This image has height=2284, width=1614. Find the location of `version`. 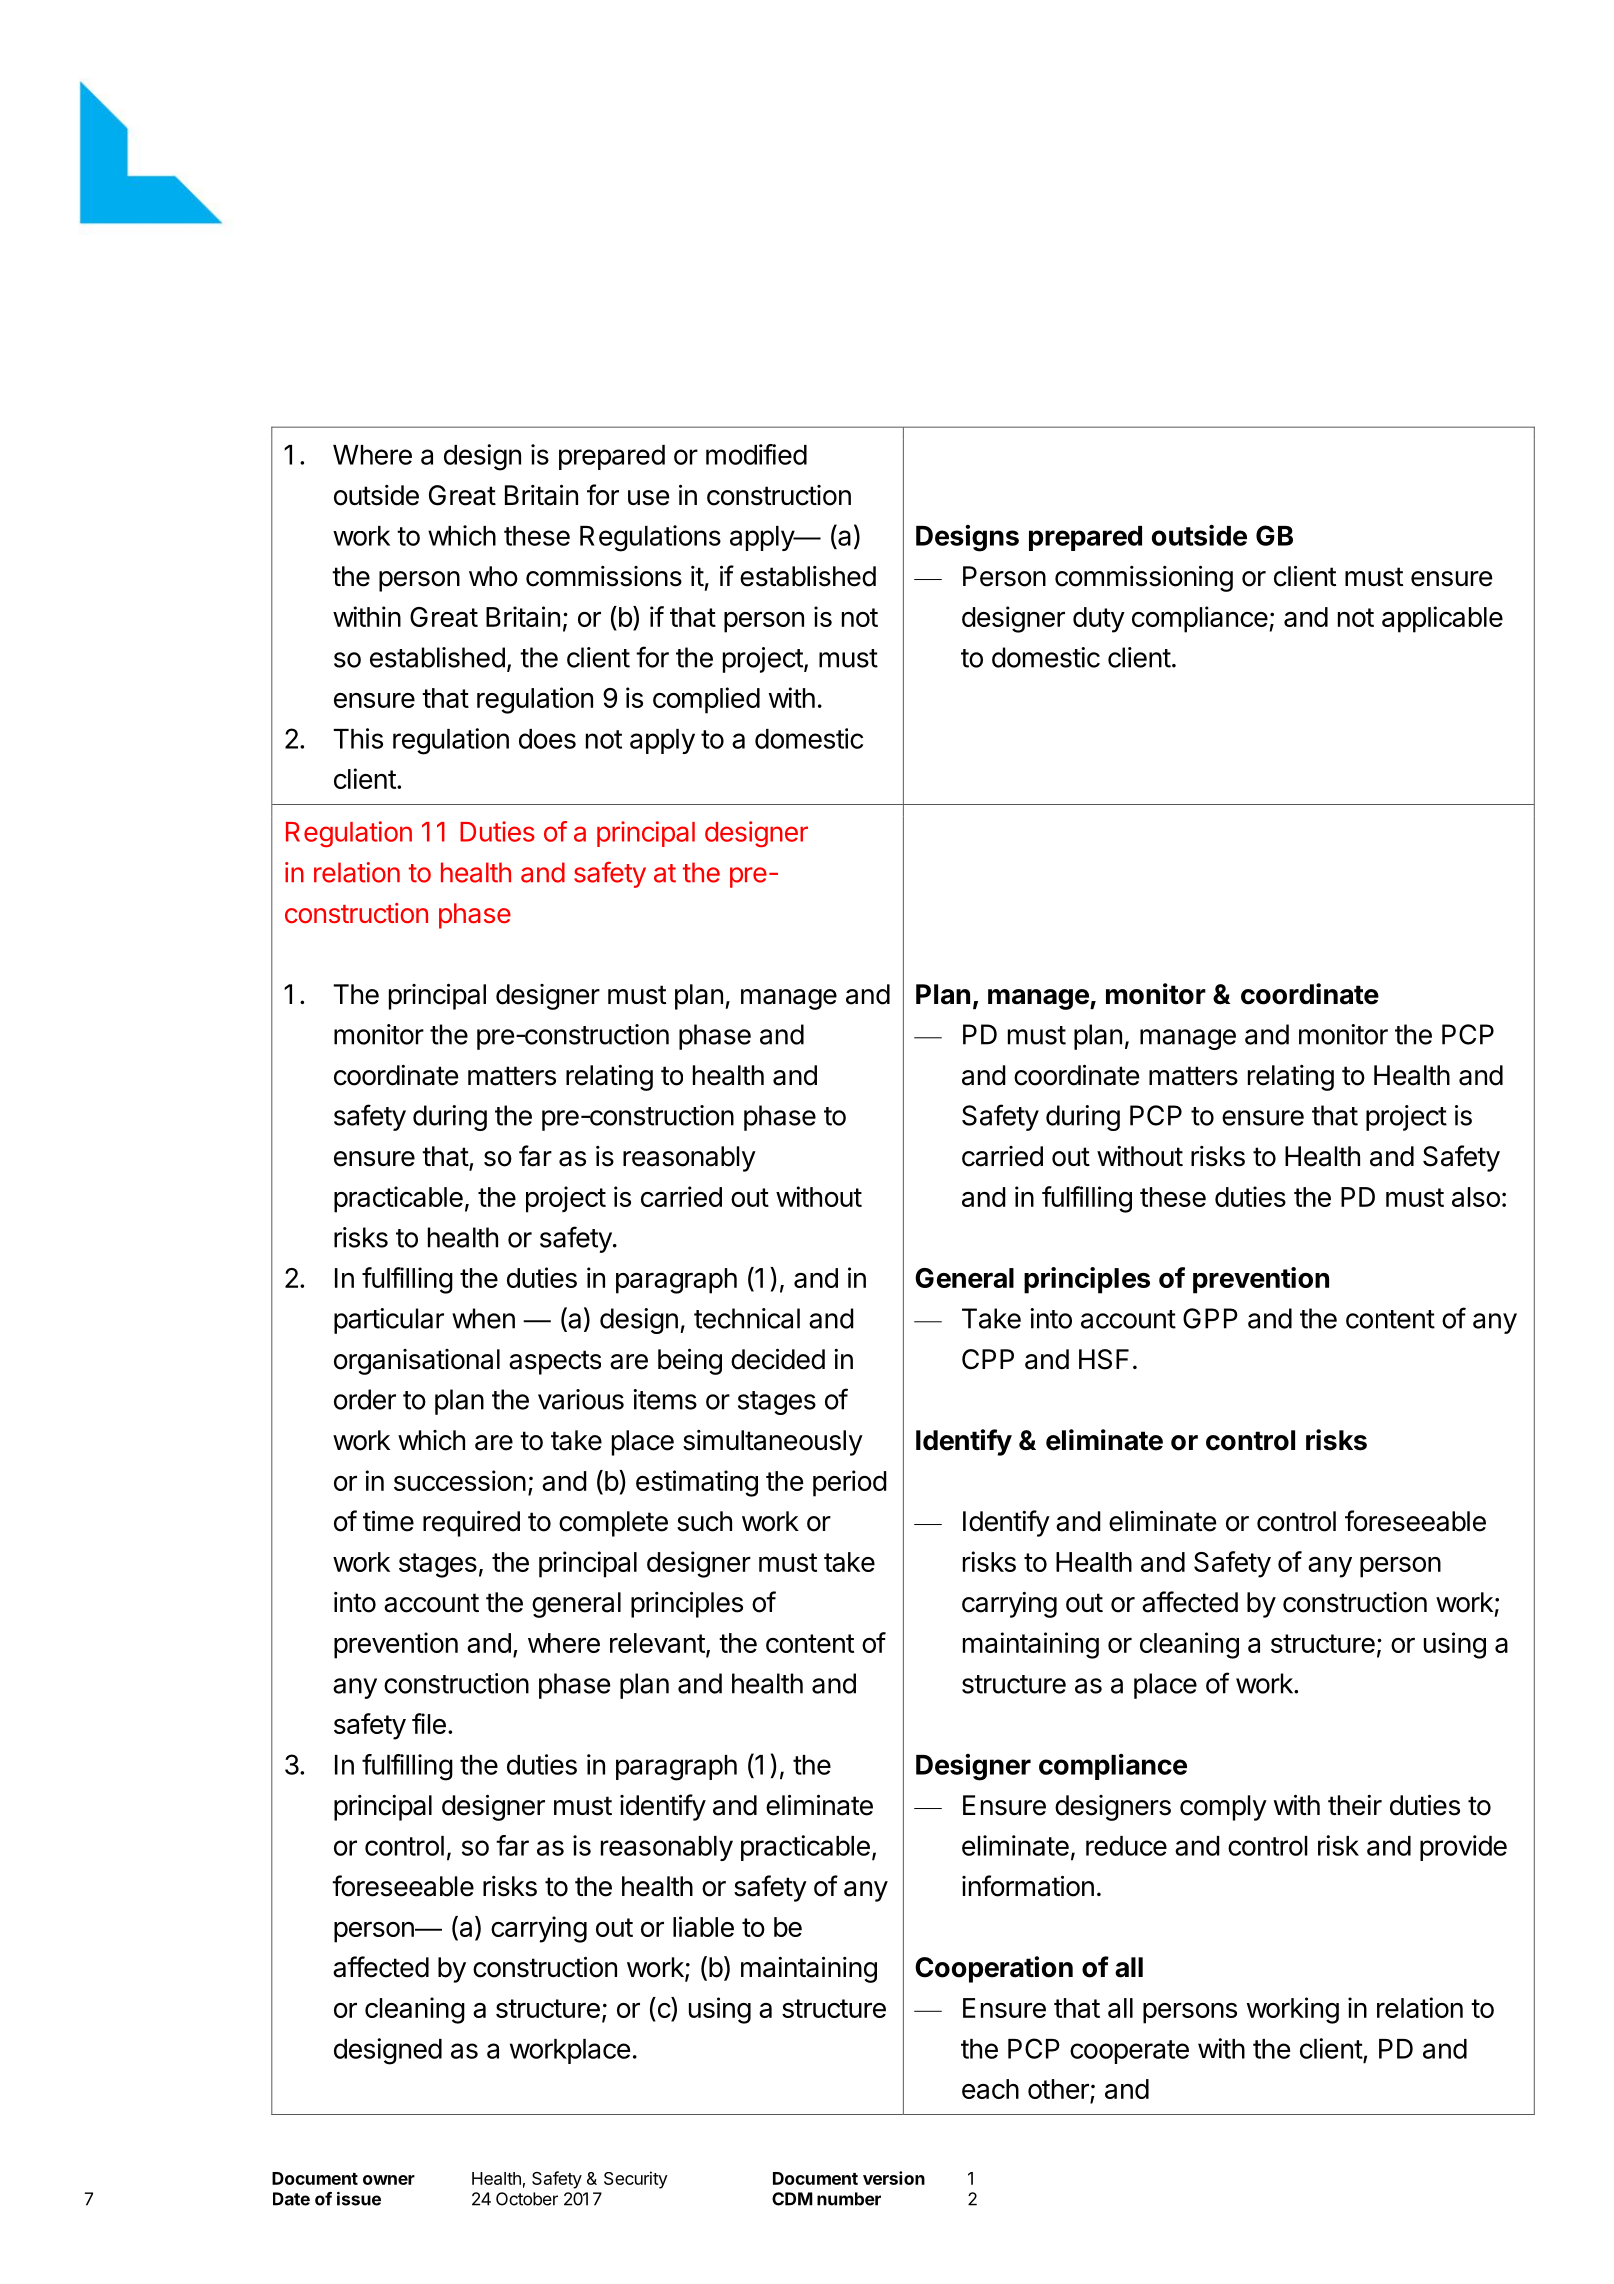

version is located at coordinates (894, 2178).
